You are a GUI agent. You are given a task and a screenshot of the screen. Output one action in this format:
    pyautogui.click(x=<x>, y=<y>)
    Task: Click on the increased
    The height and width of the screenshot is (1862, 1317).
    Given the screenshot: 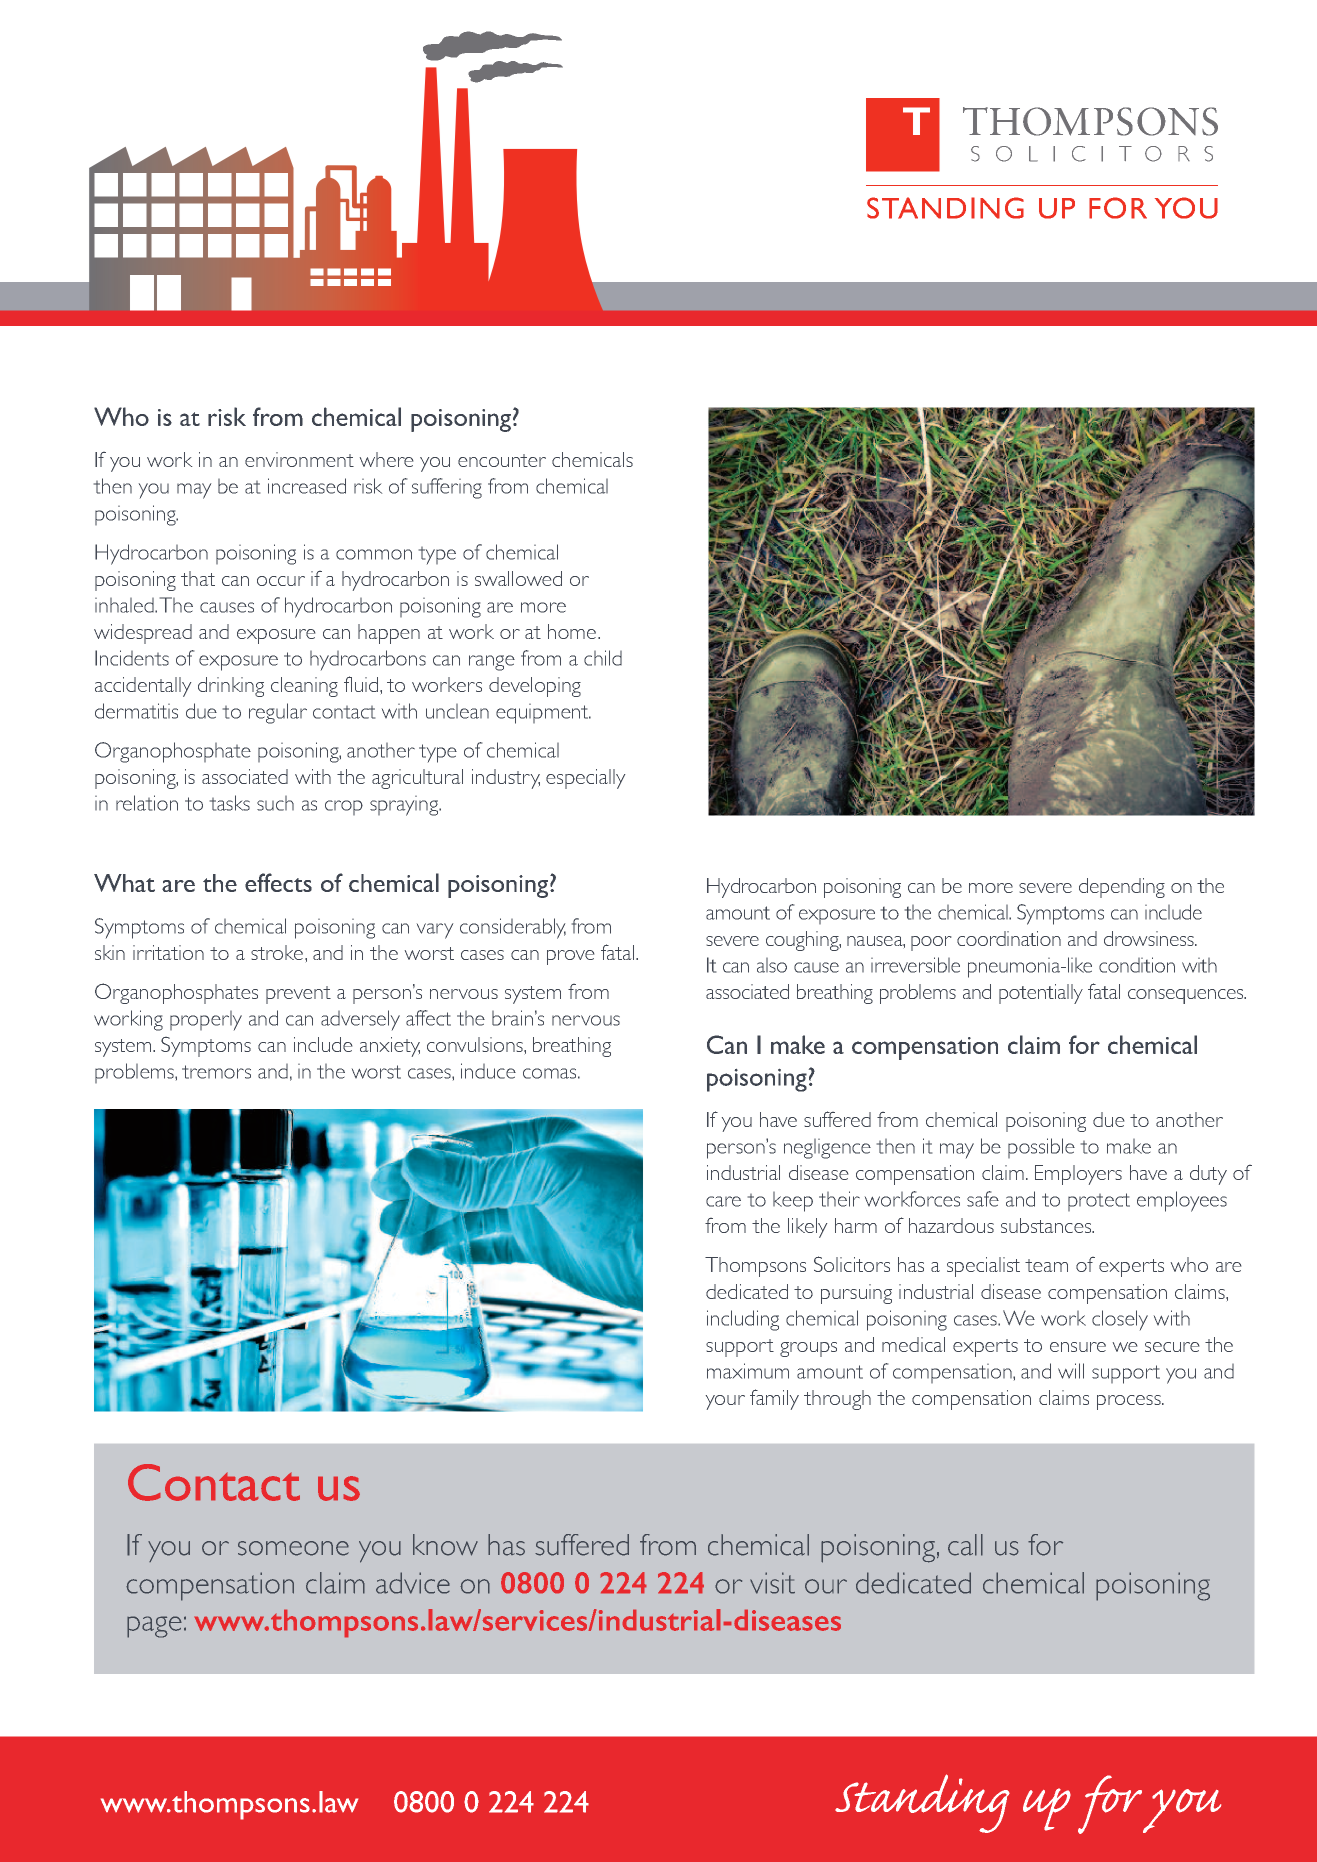 What is the action you would take?
    pyautogui.click(x=307, y=486)
